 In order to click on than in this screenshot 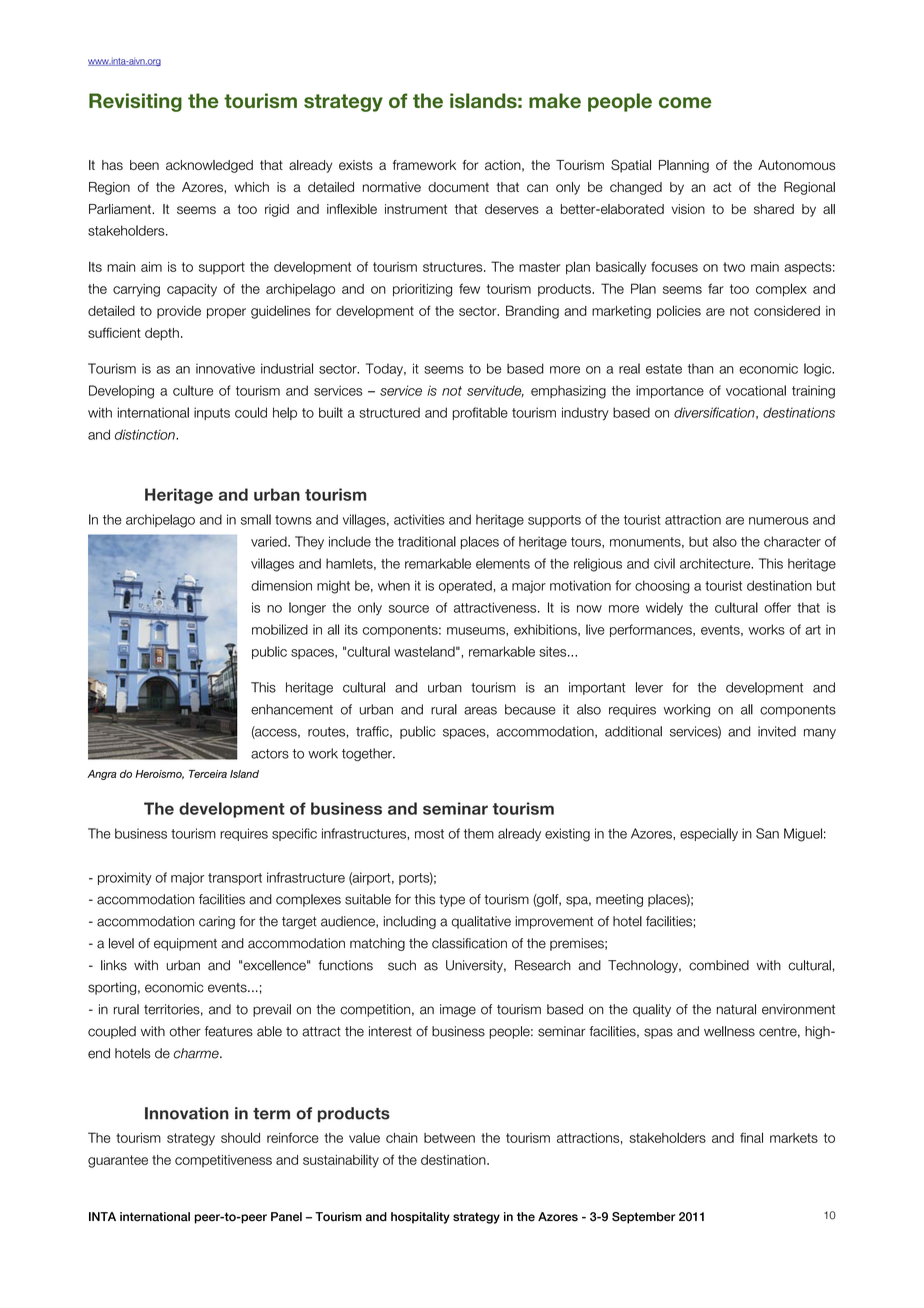, I will do `click(700, 369)`.
